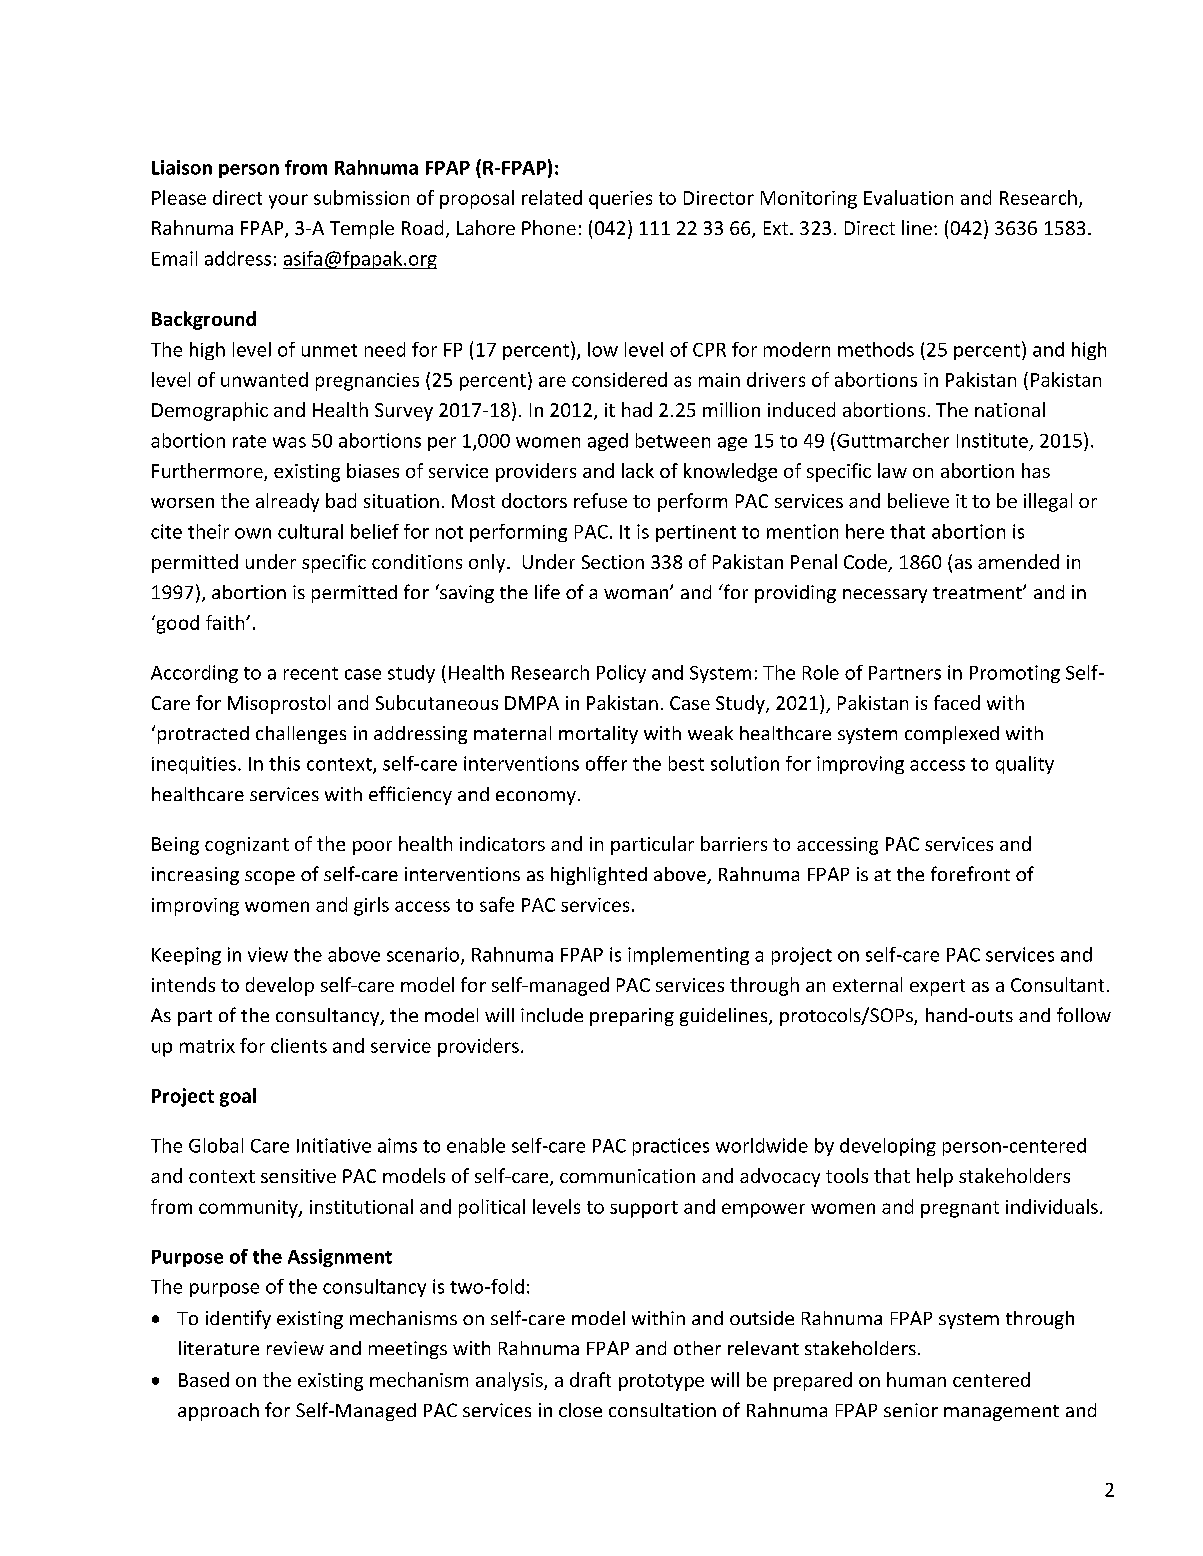 The image size is (1203, 1556). Describe the element at coordinates (298, 1176) in the screenshot. I see `sensitive` at that location.
